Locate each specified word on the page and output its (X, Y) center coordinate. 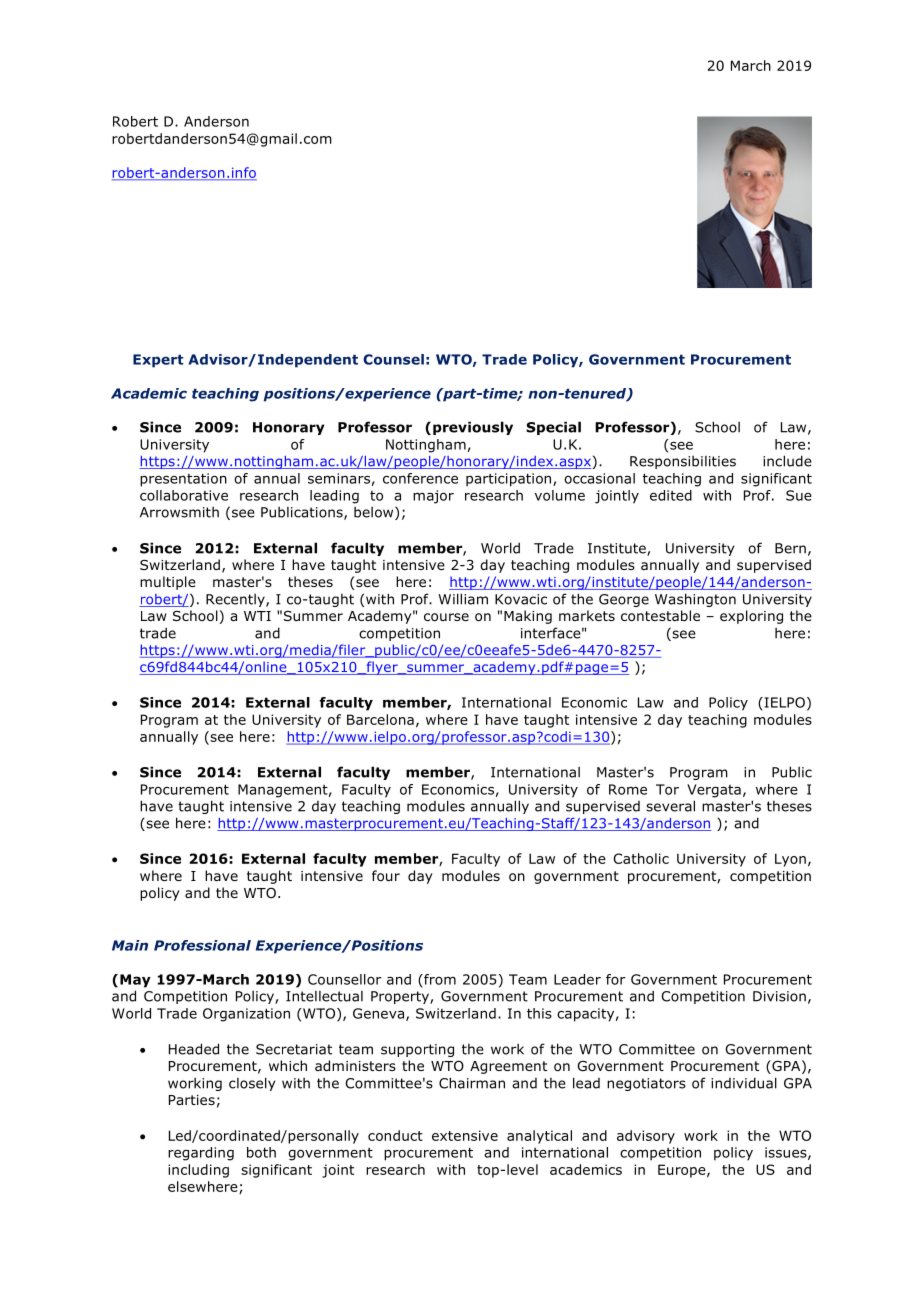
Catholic (641, 858)
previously (473, 428)
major (433, 497)
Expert (158, 361)
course (446, 617)
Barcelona (380, 719)
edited (671, 495)
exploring (751, 617)
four (386, 875)
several (670, 806)
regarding (201, 1154)
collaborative (184, 495)
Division (779, 996)
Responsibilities (683, 462)
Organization (246, 1015)
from (439, 979)
